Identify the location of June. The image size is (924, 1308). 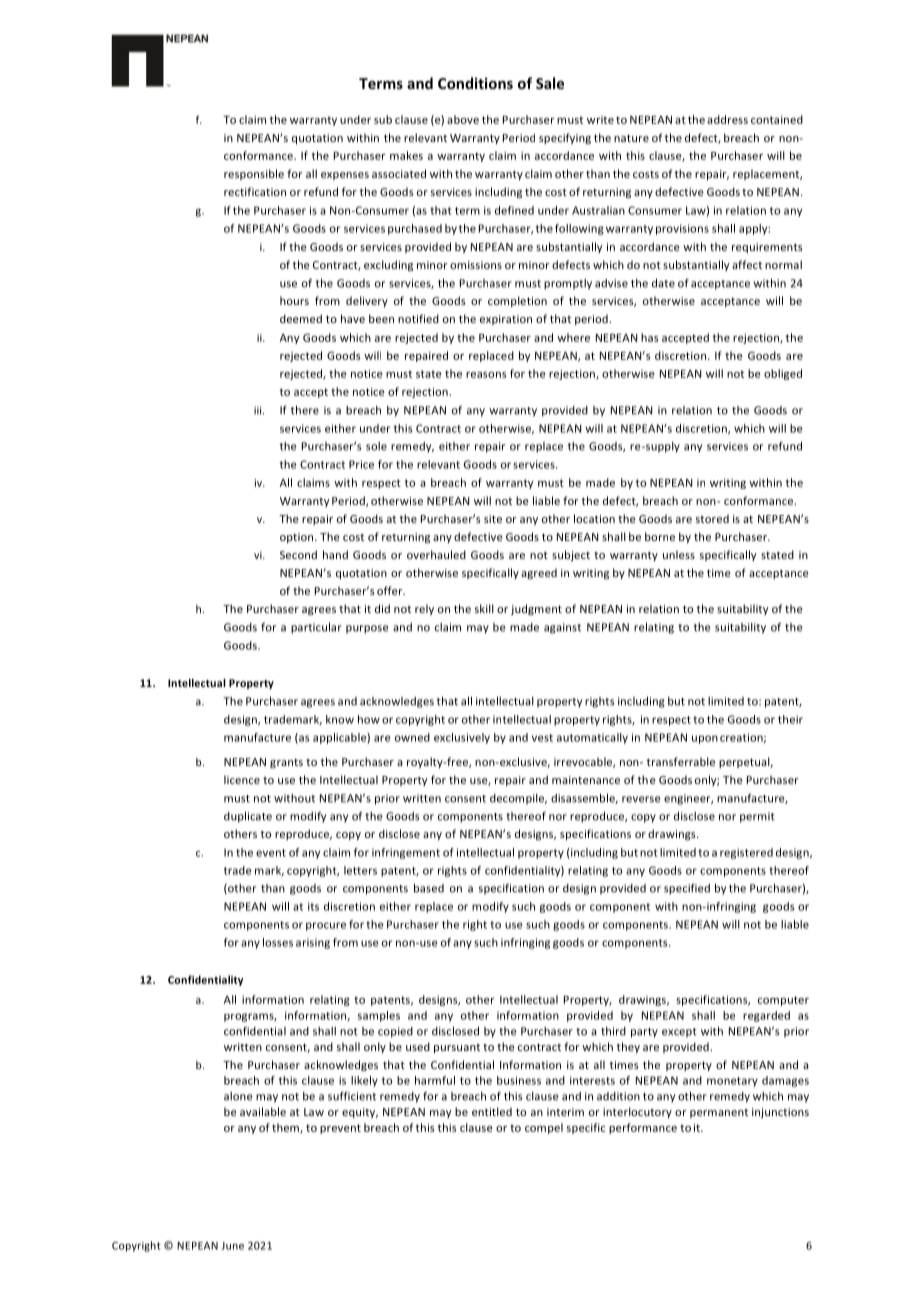
(232, 1246).
